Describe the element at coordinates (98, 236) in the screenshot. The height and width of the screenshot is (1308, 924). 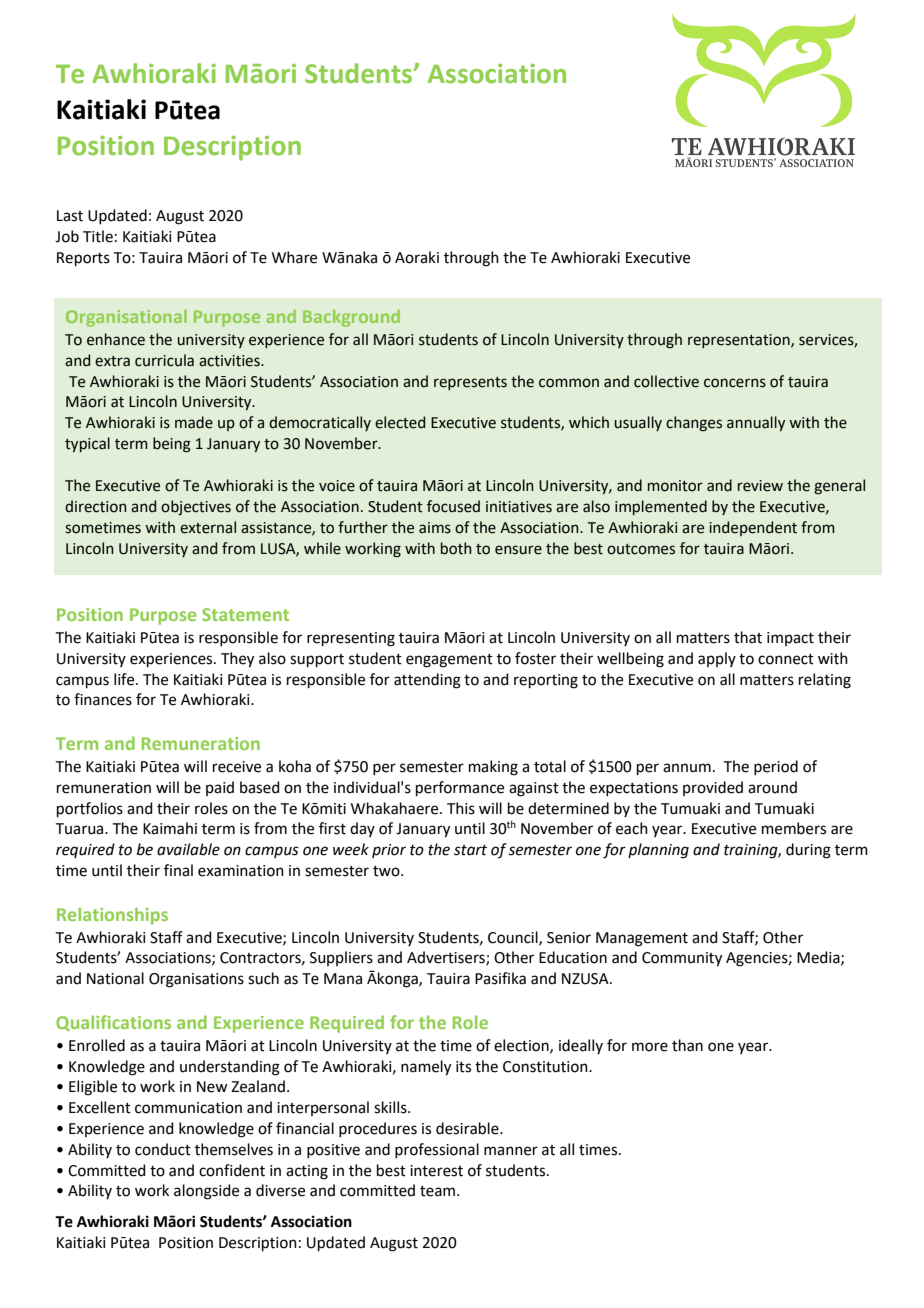
I see `Title` at that location.
